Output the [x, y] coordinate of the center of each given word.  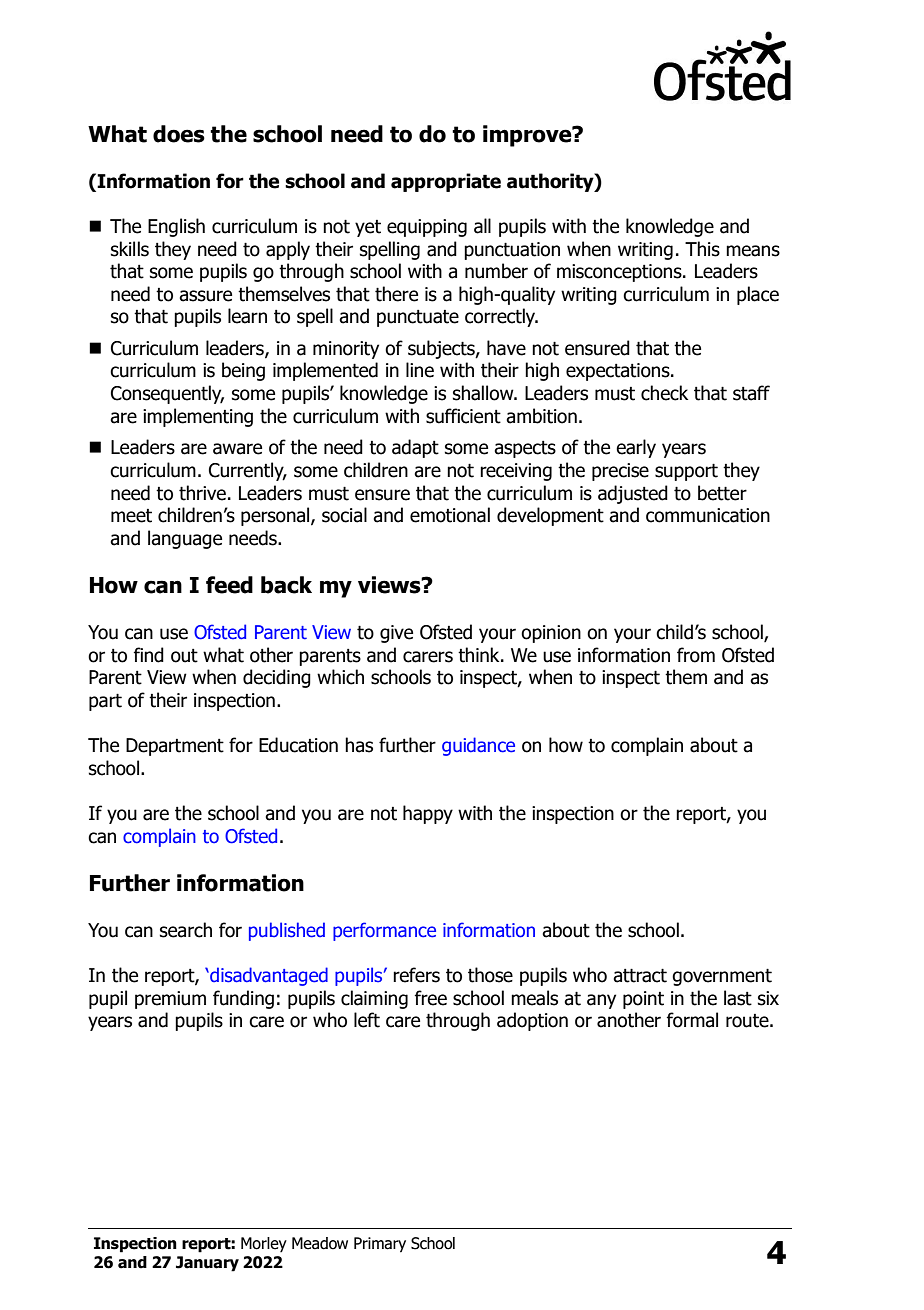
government [722, 977]
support [686, 472]
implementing [198, 417]
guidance [478, 746]
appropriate [446, 182]
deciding [277, 678]
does [179, 134]
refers [416, 975]
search [186, 930]
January [207, 1264]
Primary [380, 1245]
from [696, 655]
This [702, 249]
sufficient [463, 416]
